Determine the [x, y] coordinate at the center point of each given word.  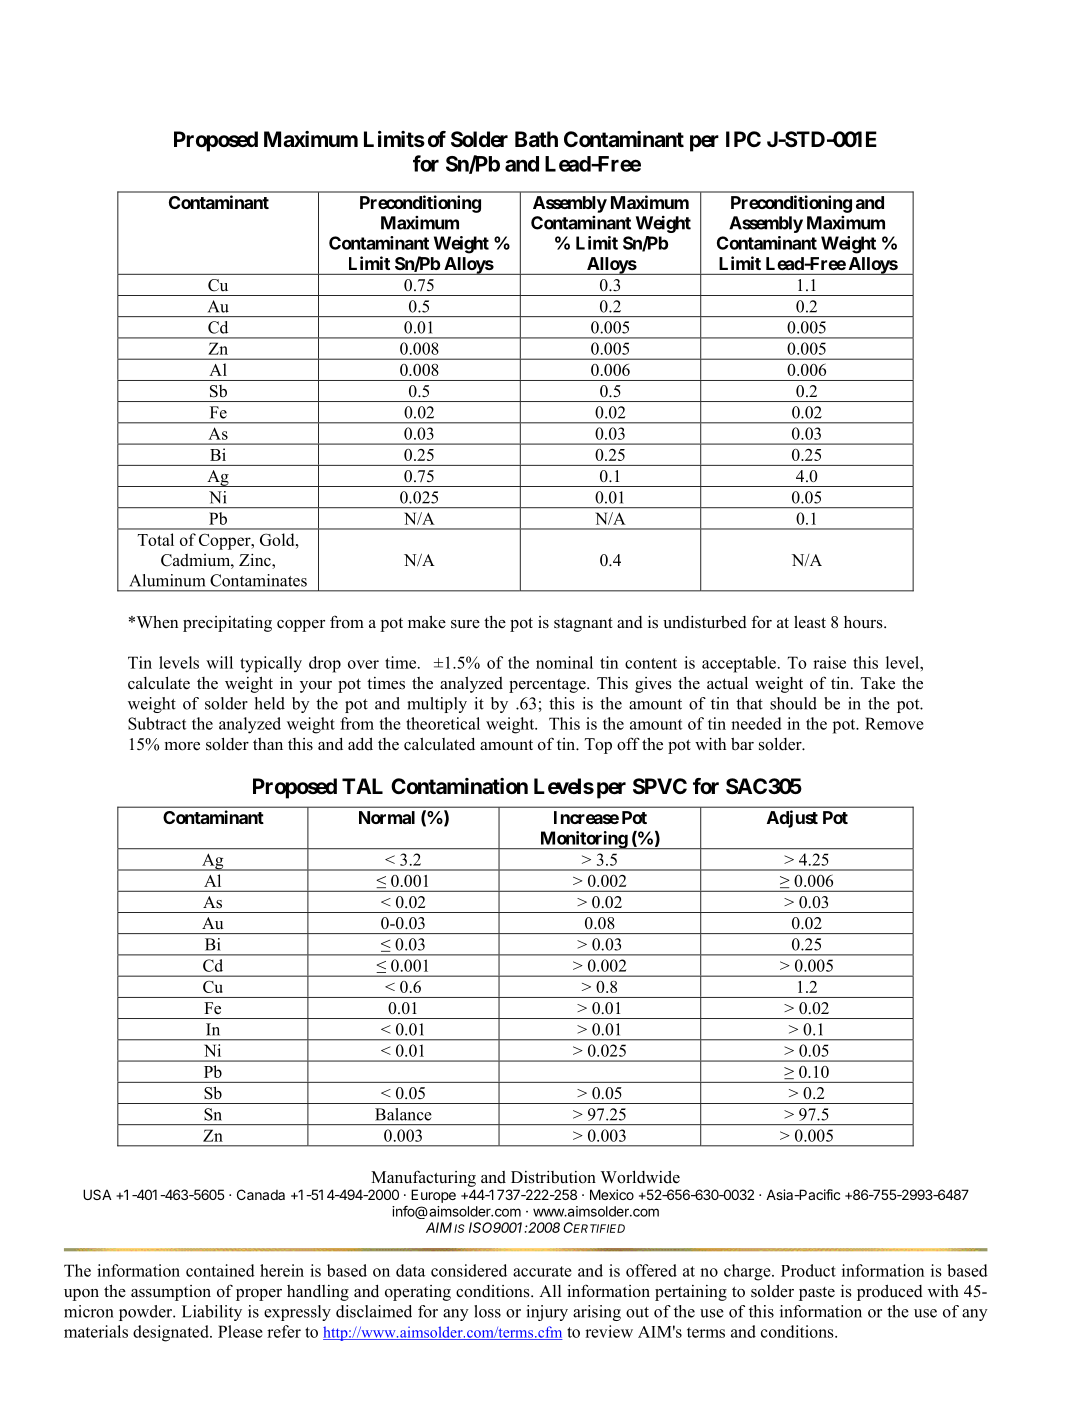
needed [756, 723]
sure [465, 624]
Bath [536, 139]
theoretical [443, 723]
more [182, 746]
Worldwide [640, 1177]
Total [156, 539]
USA [97, 1194]
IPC [743, 139]
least [810, 622]
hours [864, 622]
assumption [171, 1293]
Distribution [553, 1177]
